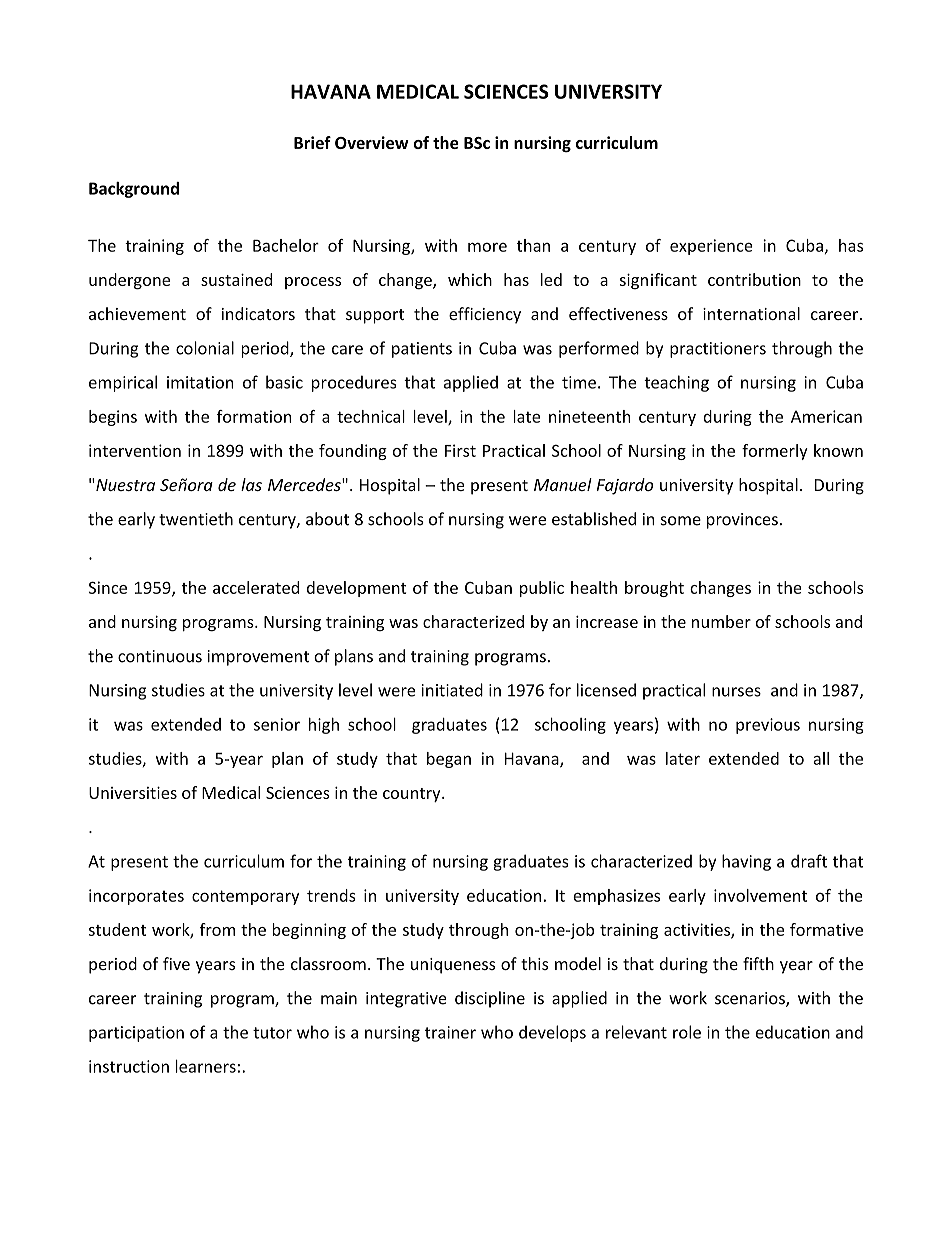 The width and height of the page is (952, 1233). I want to click on public, so click(542, 589).
